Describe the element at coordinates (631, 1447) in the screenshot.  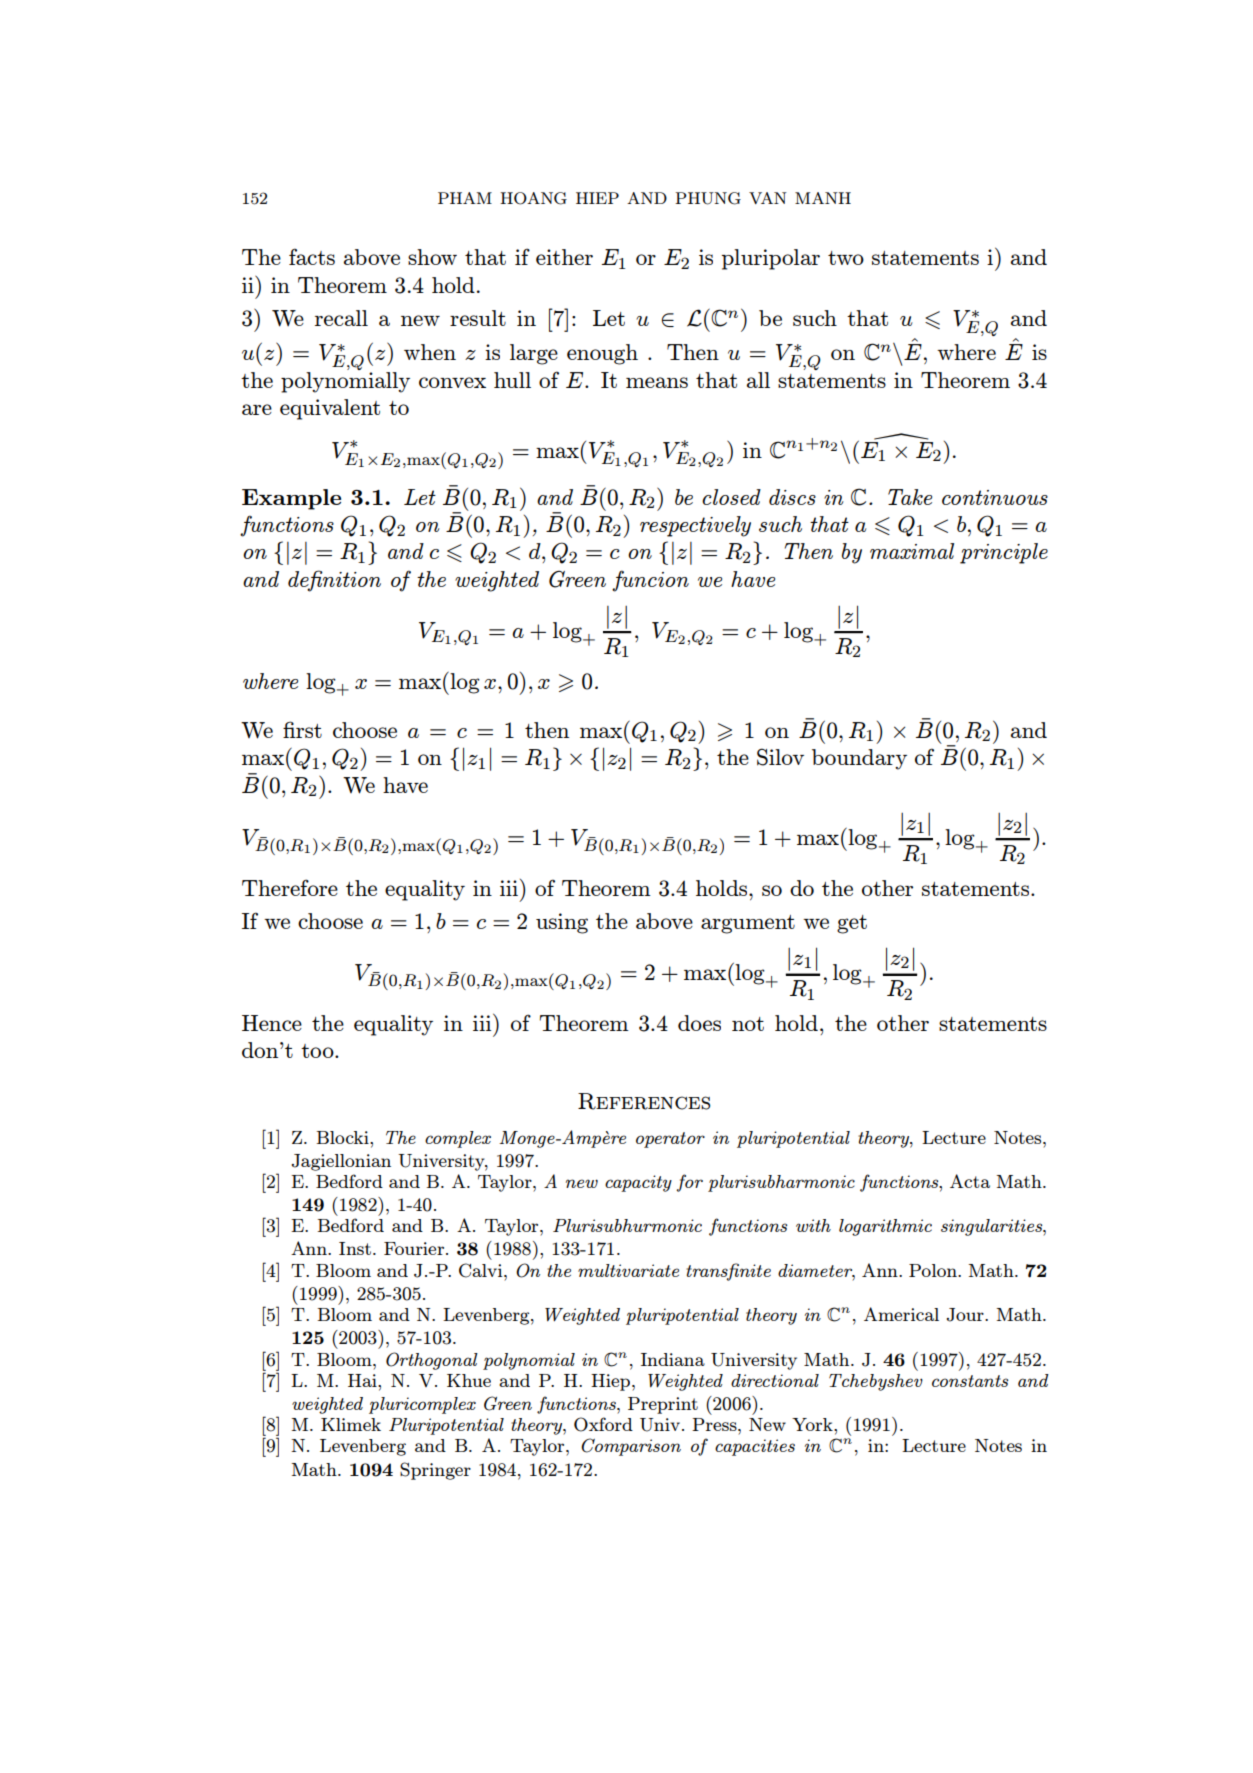
I see `Comparison` at that location.
